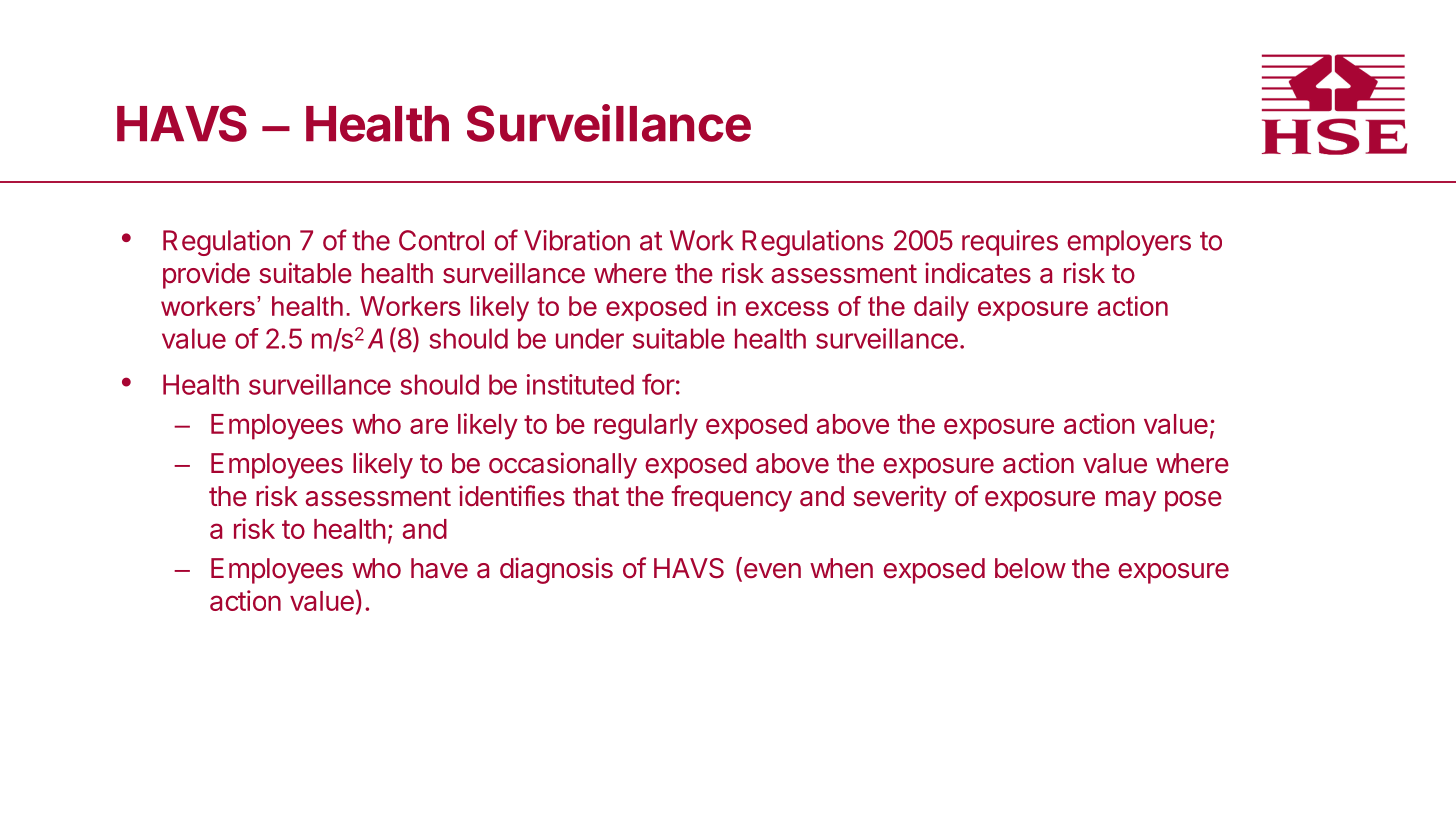 The height and width of the document is (819, 1456). Describe the element at coordinates (1010, 243) in the document. I see `requires` at that location.
